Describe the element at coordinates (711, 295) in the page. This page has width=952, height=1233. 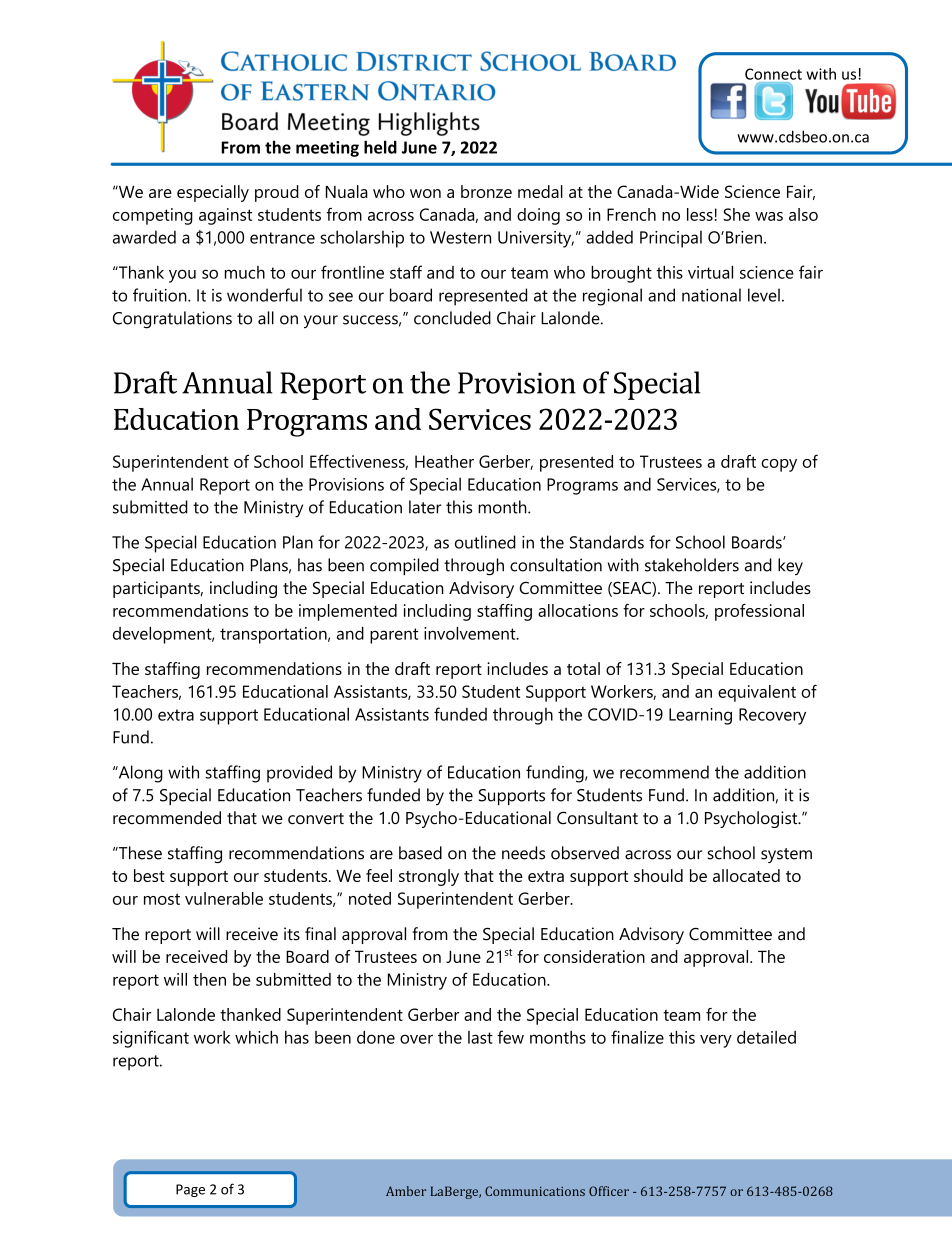
I see `national` at that location.
